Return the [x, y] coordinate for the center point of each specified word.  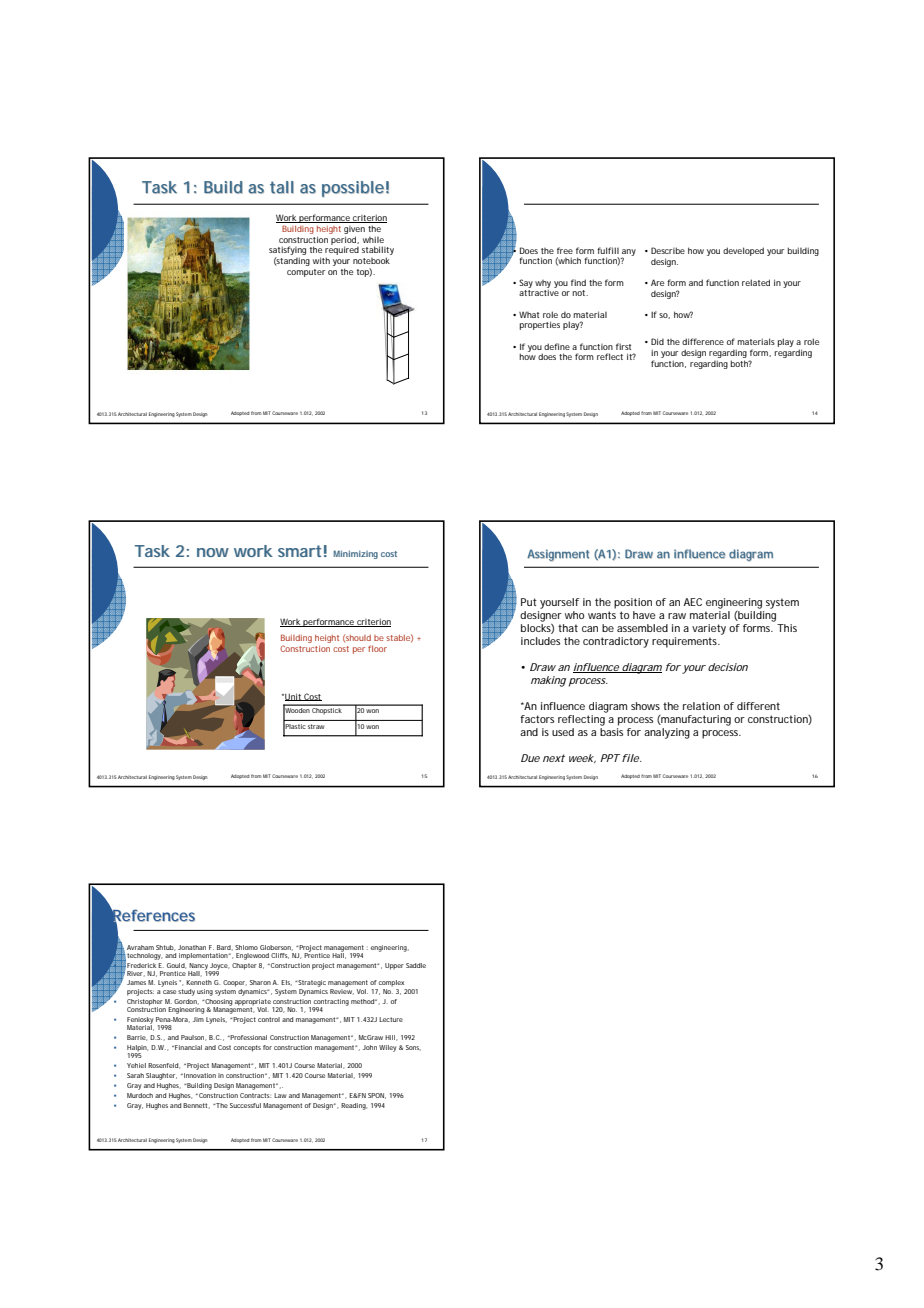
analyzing [667, 733]
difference [703, 341]
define [557, 346]
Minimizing [355, 554]
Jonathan [192, 947]
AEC [693, 602]
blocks [537, 629]
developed [743, 251]
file [631, 758]
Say [526, 283]
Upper [394, 966]
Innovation [199, 1075]
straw [316, 726]
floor [377, 648]
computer [306, 273]
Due [530, 758]
